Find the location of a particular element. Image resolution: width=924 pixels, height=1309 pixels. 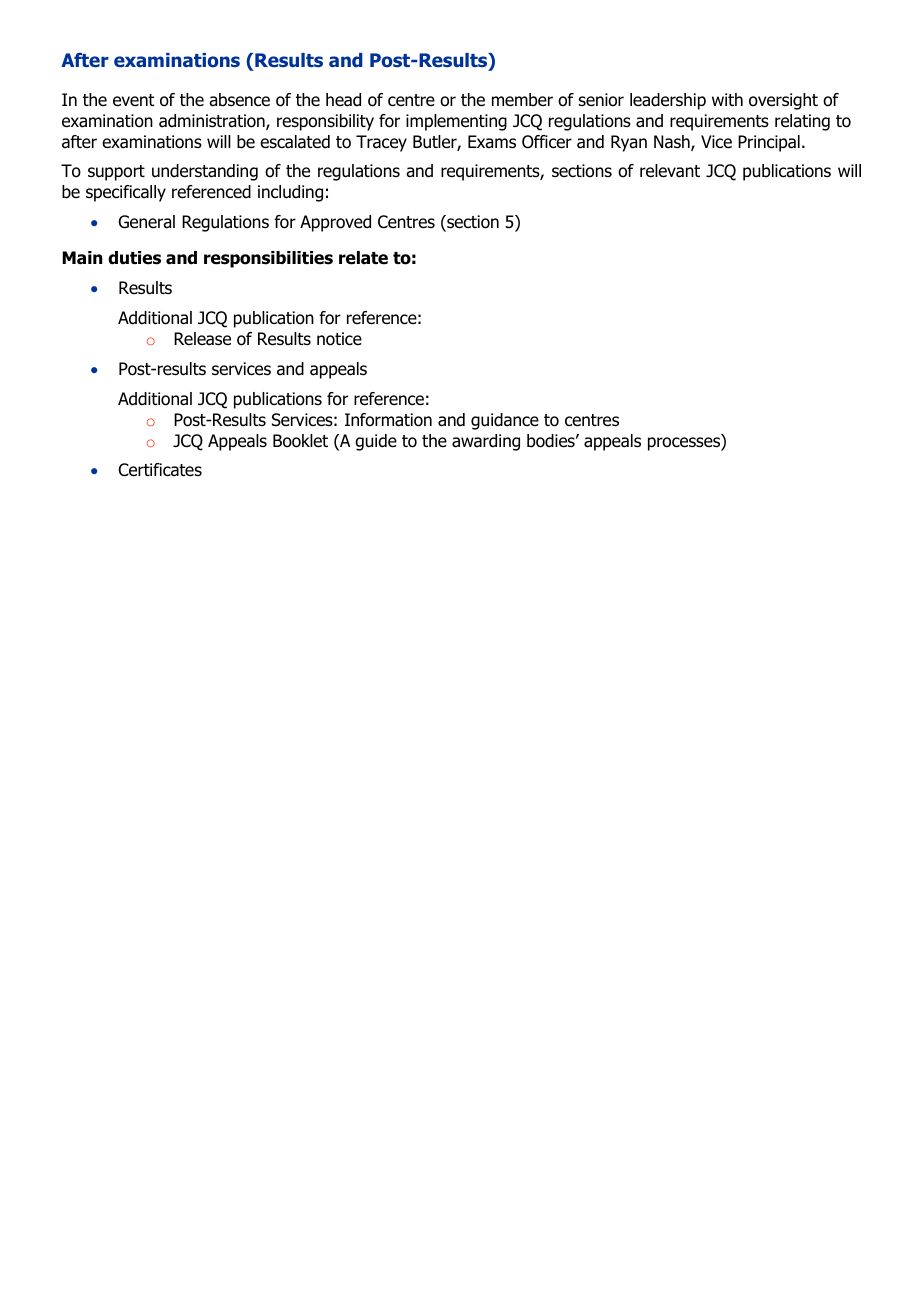

Release is located at coordinates (202, 339).
